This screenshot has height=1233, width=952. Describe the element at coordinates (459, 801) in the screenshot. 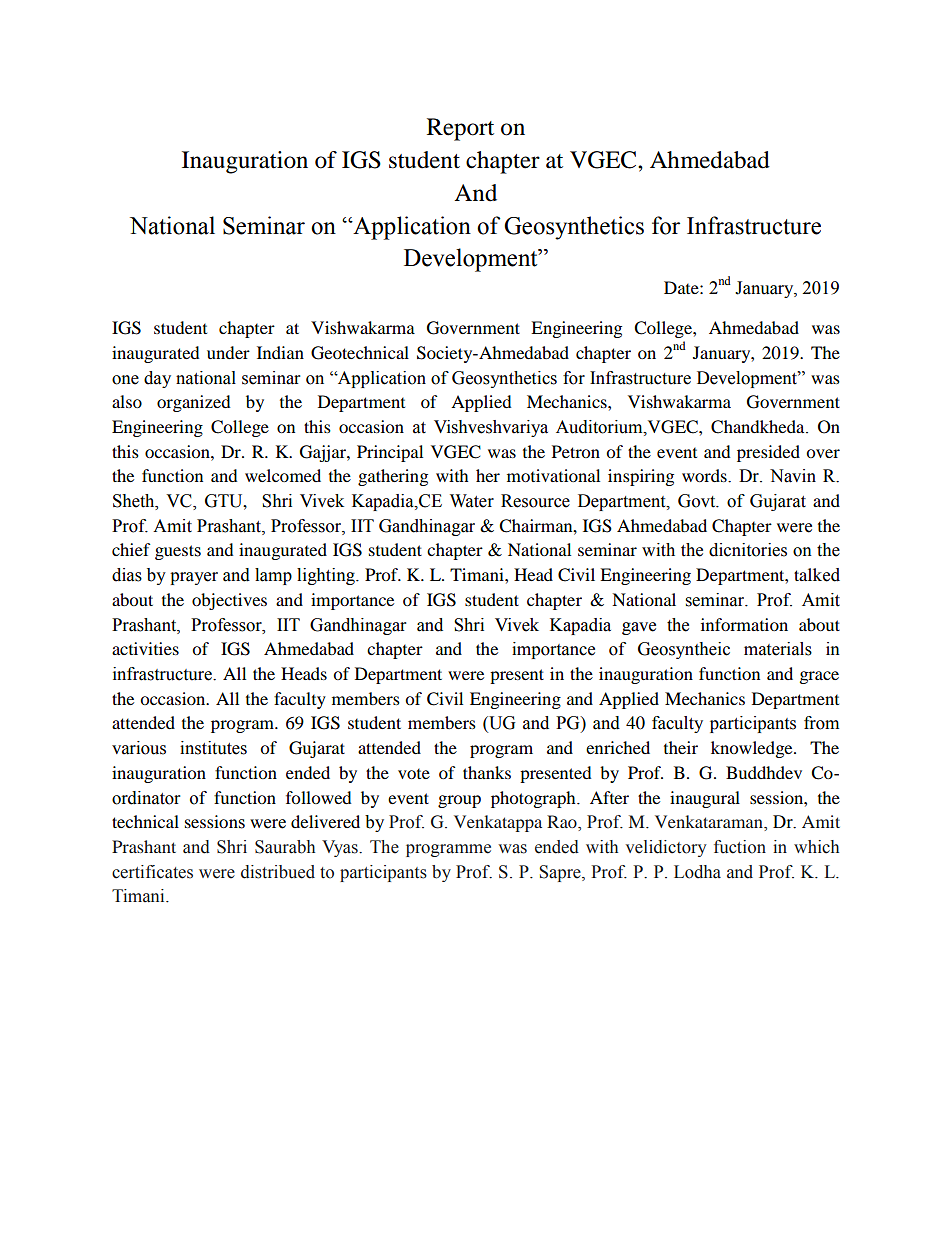

I see `group` at that location.
